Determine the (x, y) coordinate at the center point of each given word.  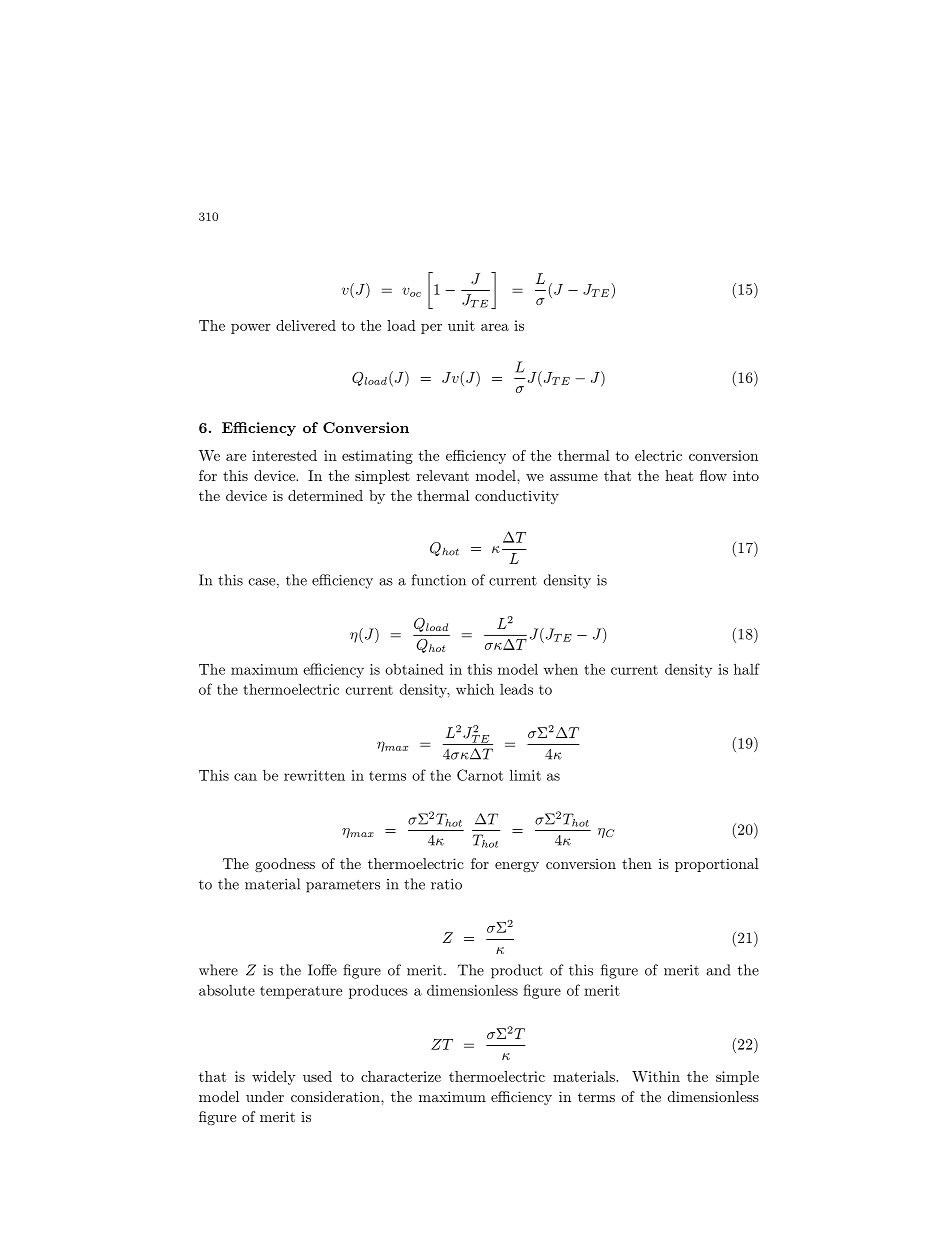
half (747, 669)
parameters (343, 886)
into (746, 475)
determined (325, 495)
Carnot (480, 775)
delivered (306, 325)
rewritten (314, 775)
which (475, 689)
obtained (414, 669)
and (718, 970)
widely (274, 1078)
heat (679, 475)
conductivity (517, 497)
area (495, 327)
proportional (717, 865)
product (517, 971)
